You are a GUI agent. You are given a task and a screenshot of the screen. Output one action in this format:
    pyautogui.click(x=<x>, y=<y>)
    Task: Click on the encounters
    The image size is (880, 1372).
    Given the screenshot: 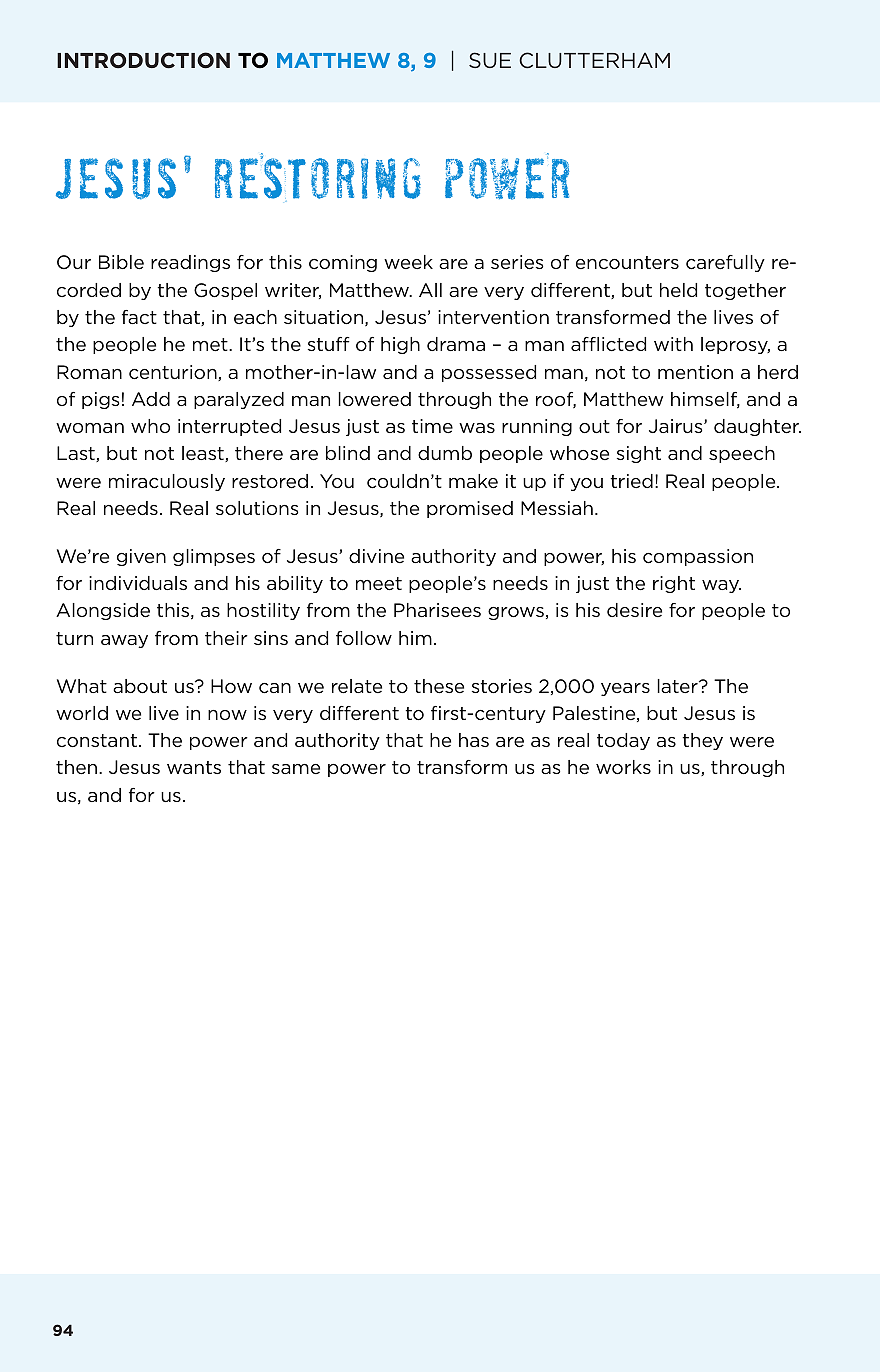 What is the action you would take?
    pyautogui.click(x=627, y=263)
